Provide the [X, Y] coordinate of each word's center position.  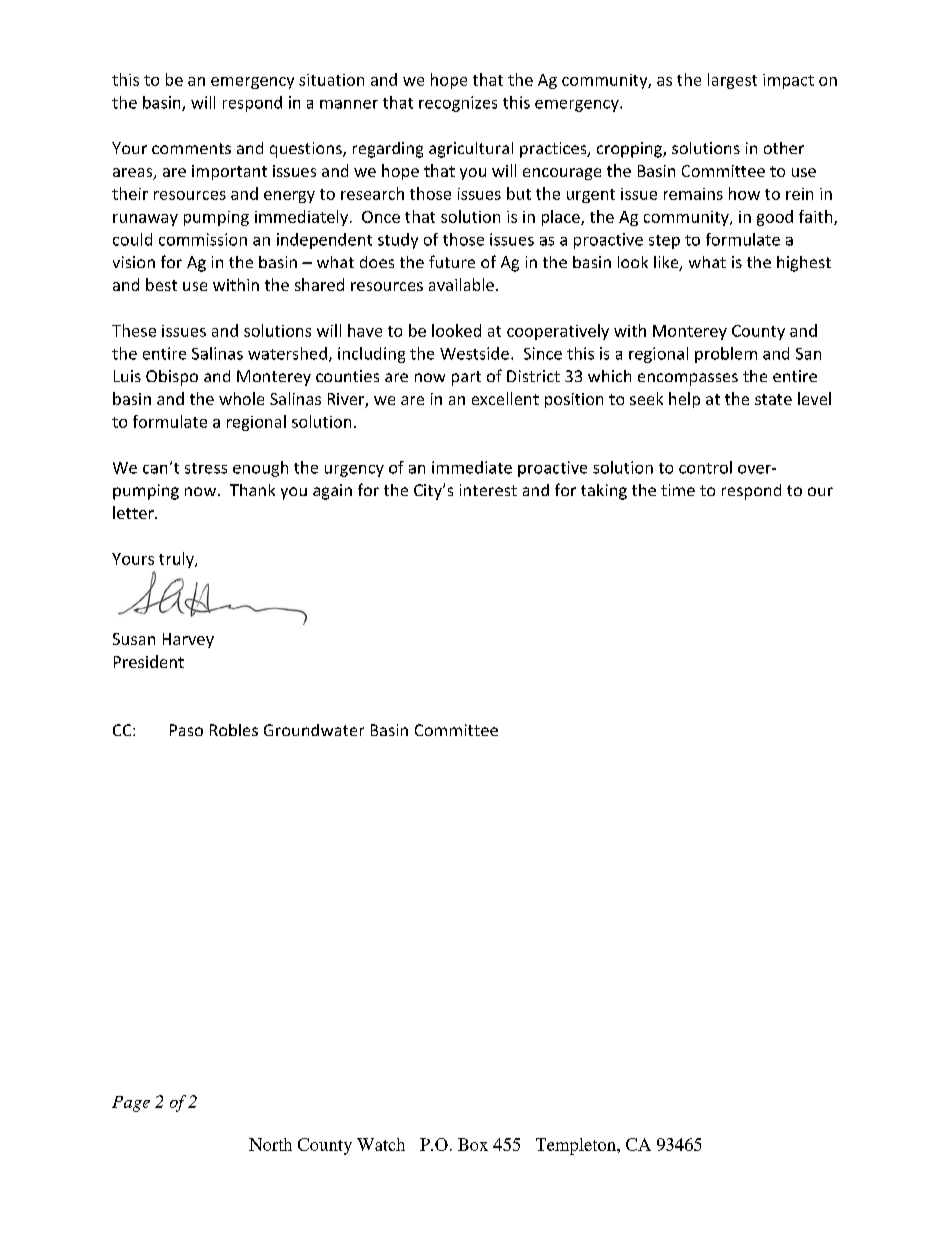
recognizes [458, 104]
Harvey [188, 640]
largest [732, 81]
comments [191, 148]
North [270, 1144]
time [678, 490]
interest [488, 490]
